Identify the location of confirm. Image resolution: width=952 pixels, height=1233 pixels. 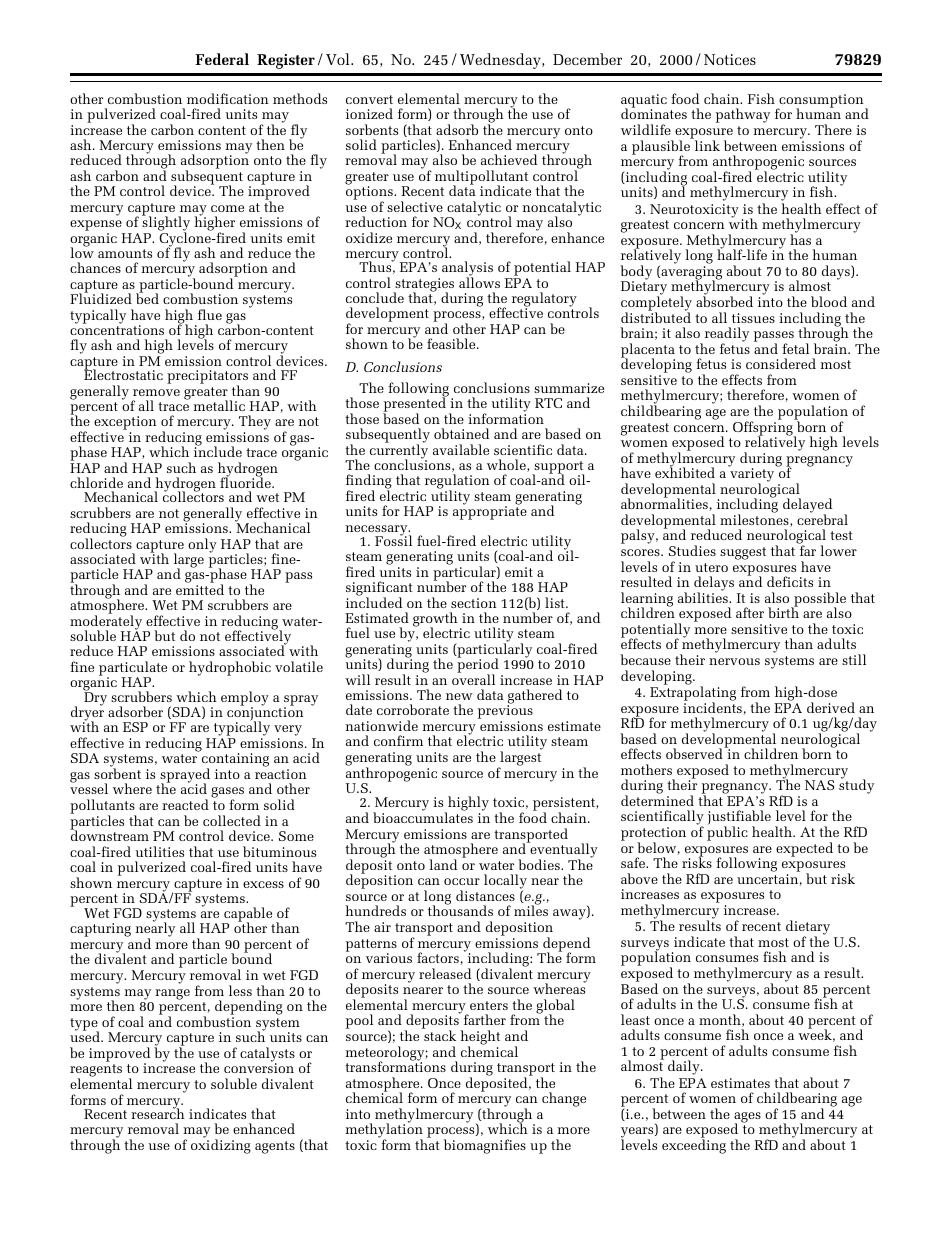
(398, 740).
